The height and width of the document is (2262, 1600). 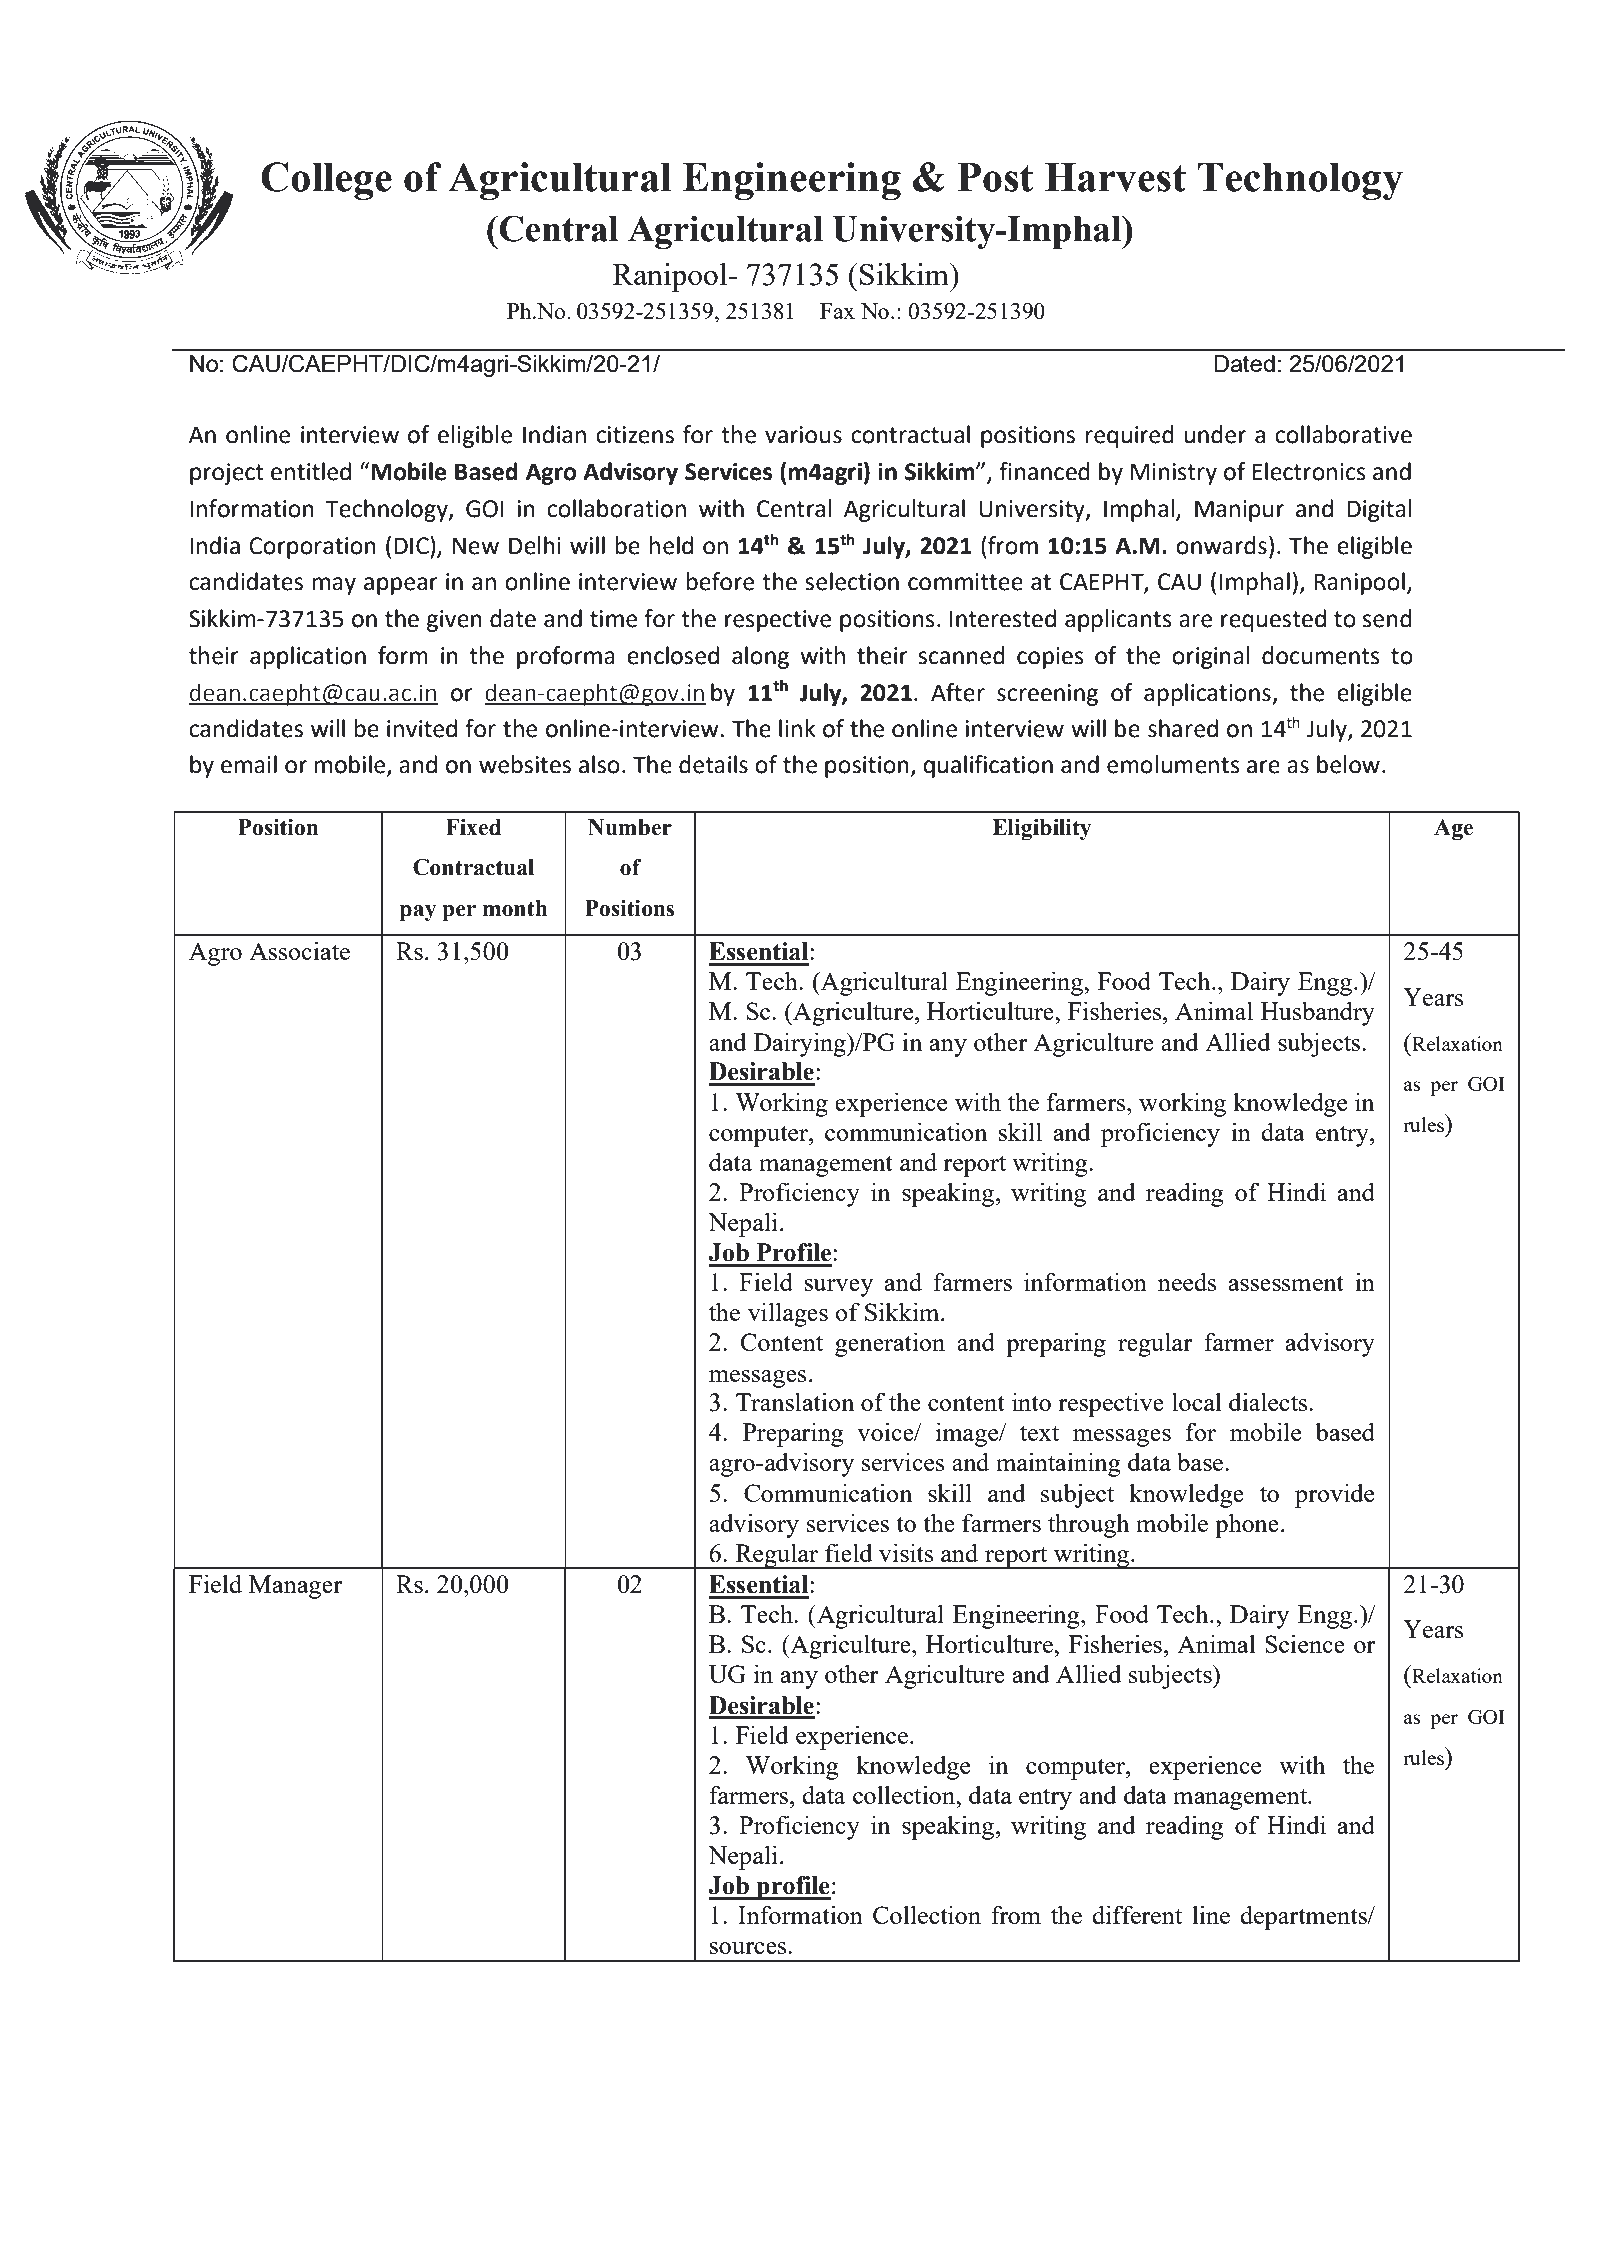 I want to click on Post, so click(x=995, y=177).
